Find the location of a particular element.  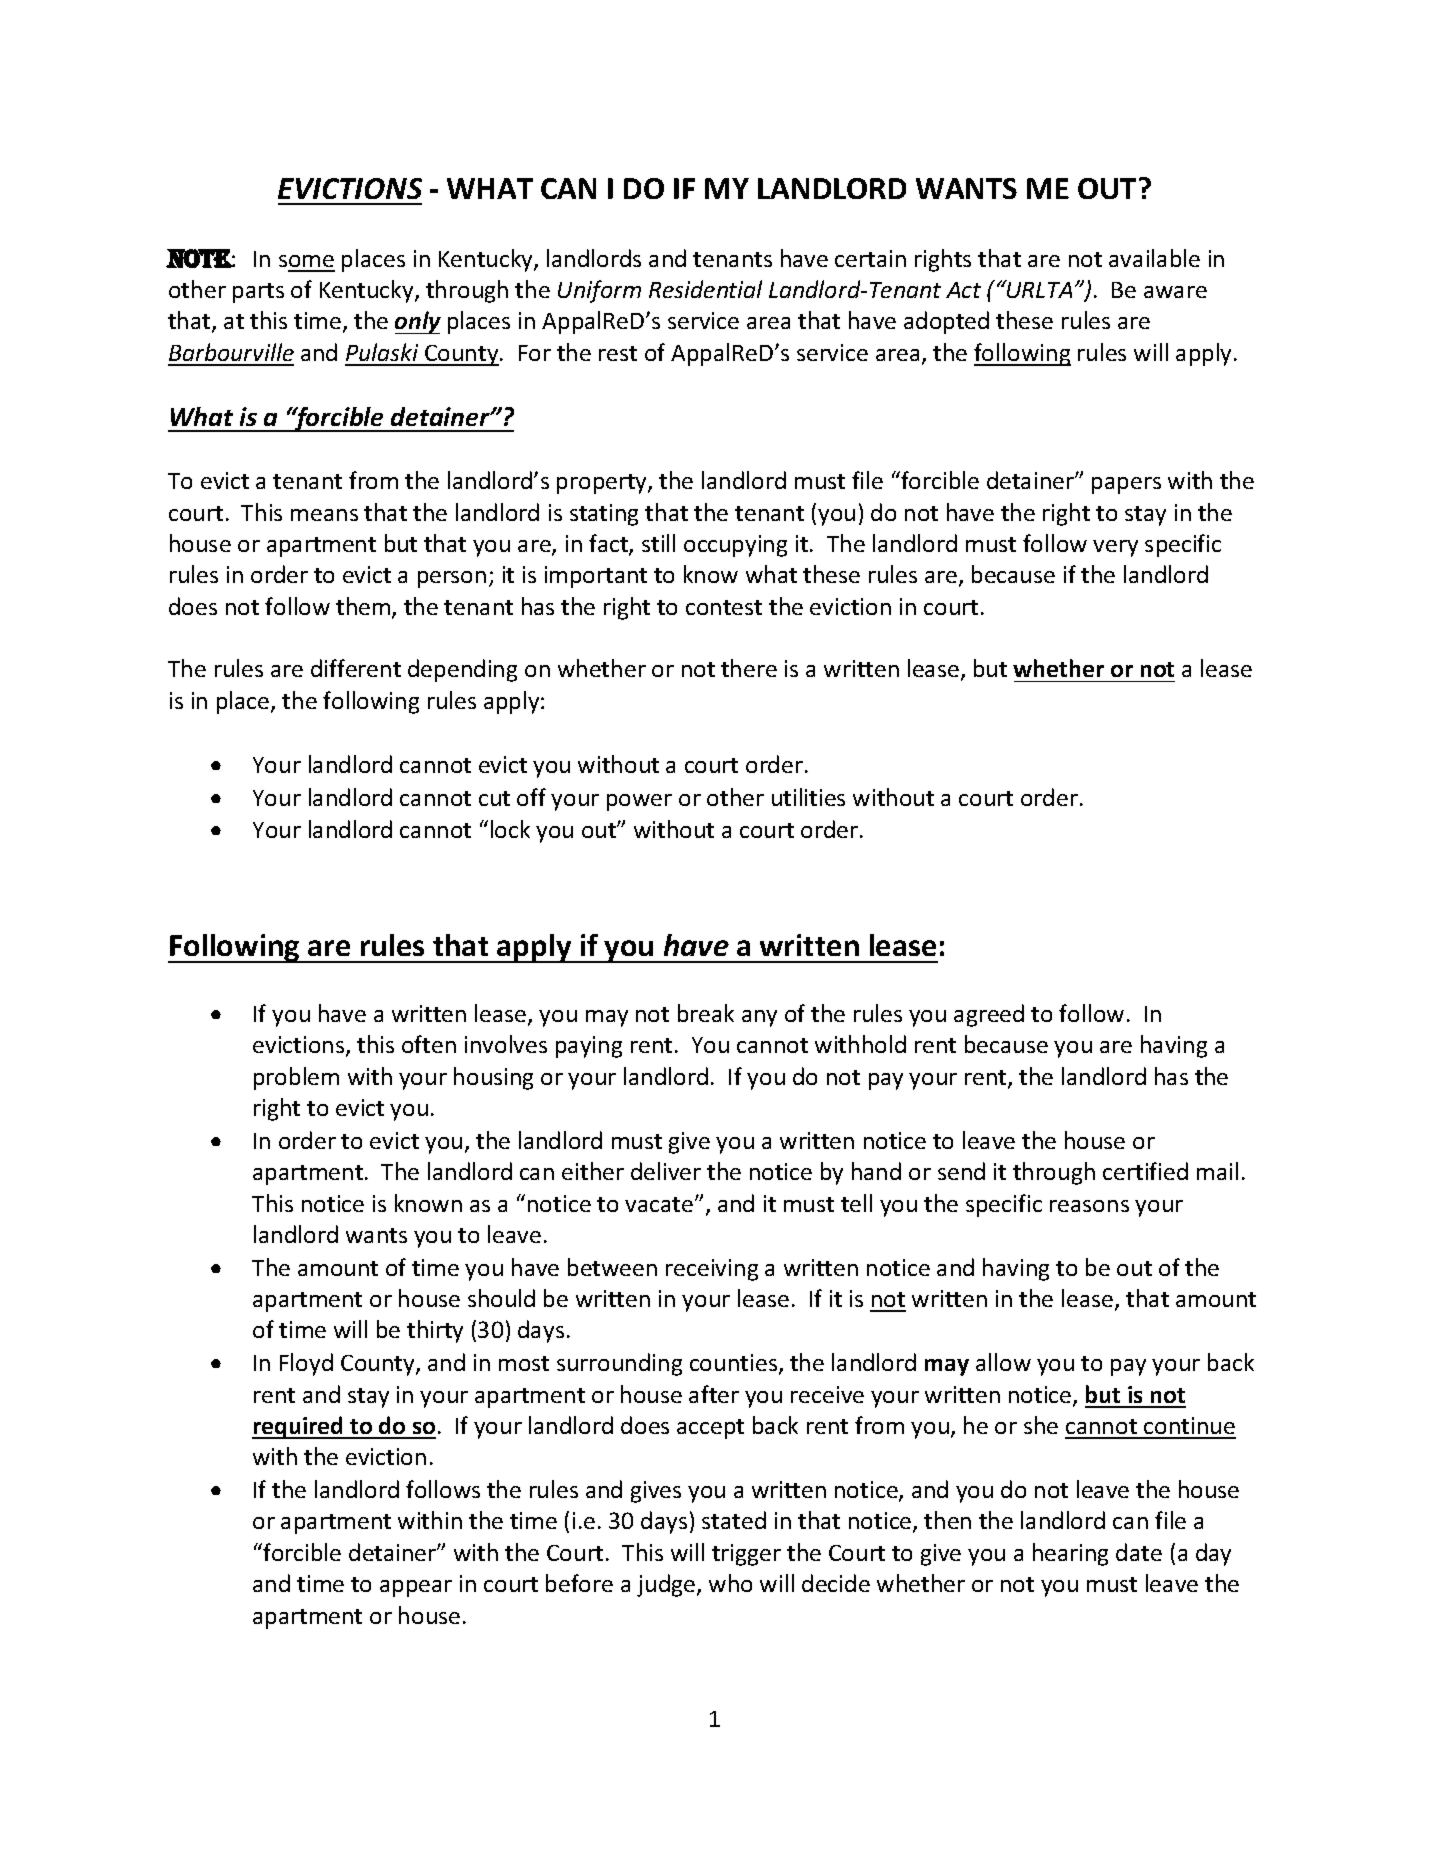

means is located at coordinates (324, 515).
